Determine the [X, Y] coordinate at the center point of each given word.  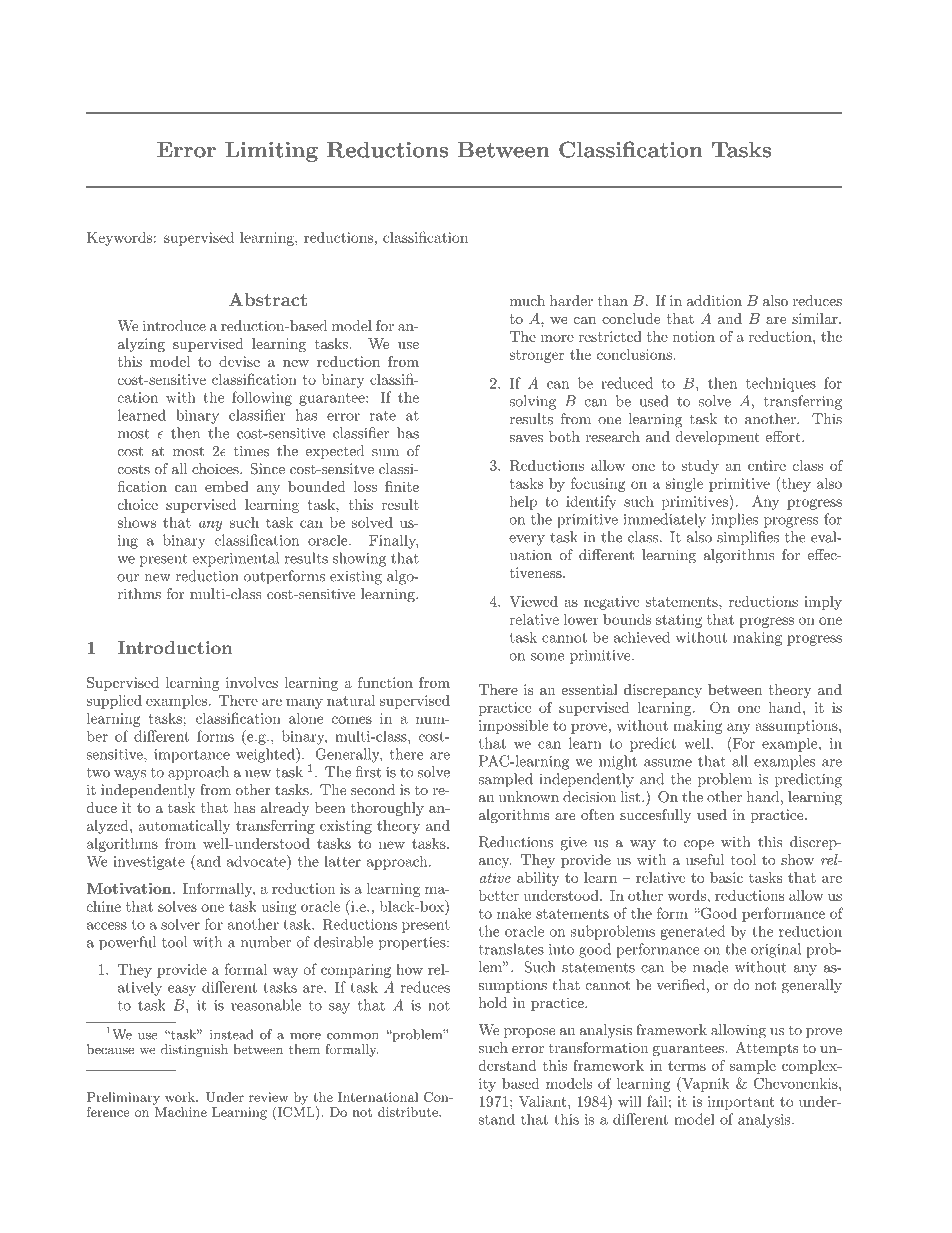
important [741, 1103]
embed [227, 486]
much [527, 300]
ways [130, 775]
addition [714, 300]
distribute [409, 1112]
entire [767, 465]
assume [668, 763]
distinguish [194, 1050]
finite [402, 486]
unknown [529, 797]
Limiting [271, 151]
